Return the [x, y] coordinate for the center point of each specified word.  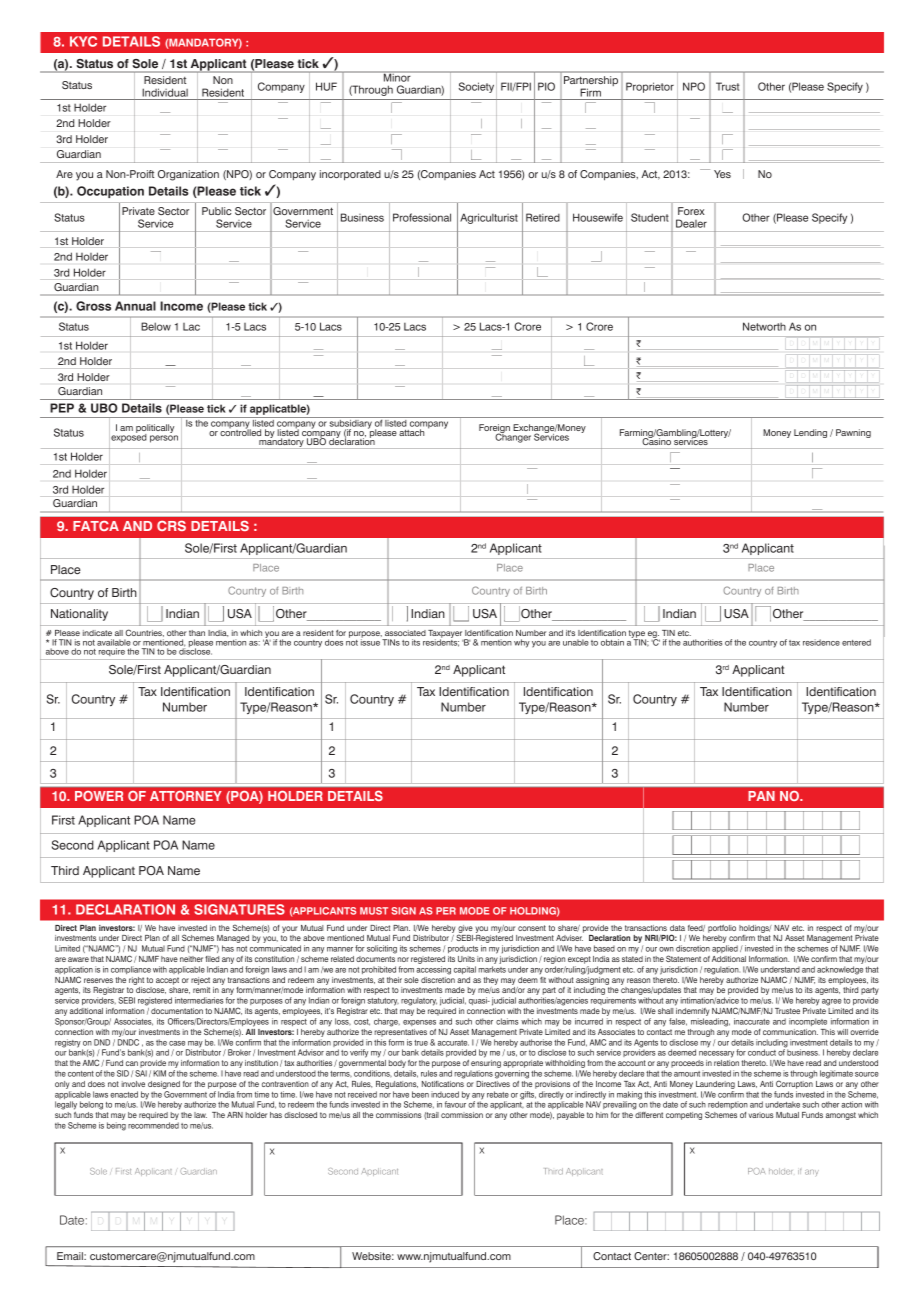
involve [133, 1084]
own [666, 949]
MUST [374, 911]
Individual [165, 92]
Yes [722, 174]
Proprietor [650, 87]
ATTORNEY [186, 796]
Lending [810, 433]
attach [411, 432]
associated [405, 633]
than [197, 633]
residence [821, 642]
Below [156, 326]
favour [455, 1104]
